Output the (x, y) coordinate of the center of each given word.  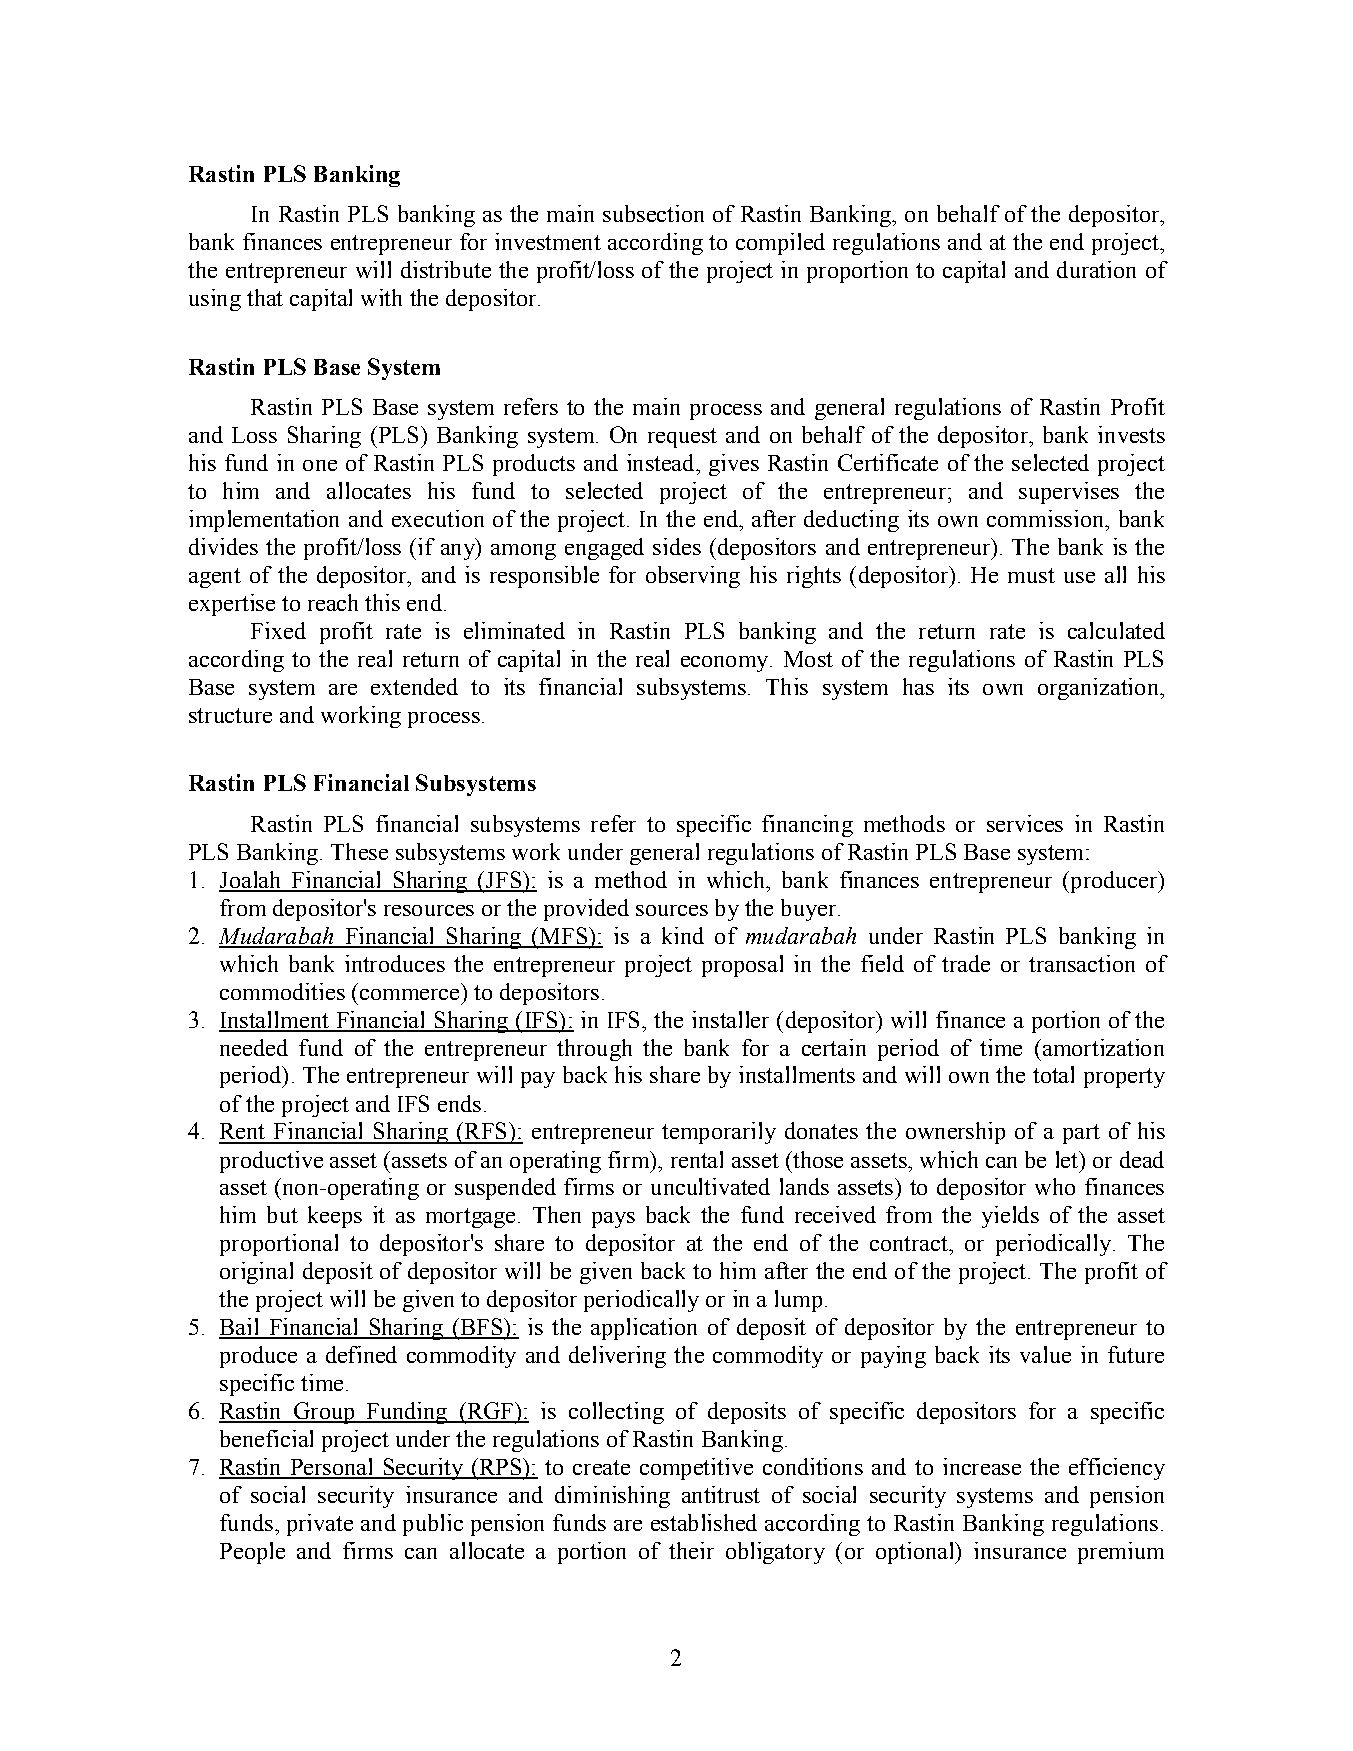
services (1025, 823)
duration (1096, 269)
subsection (653, 213)
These (359, 851)
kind (683, 935)
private (320, 1525)
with (381, 297)
